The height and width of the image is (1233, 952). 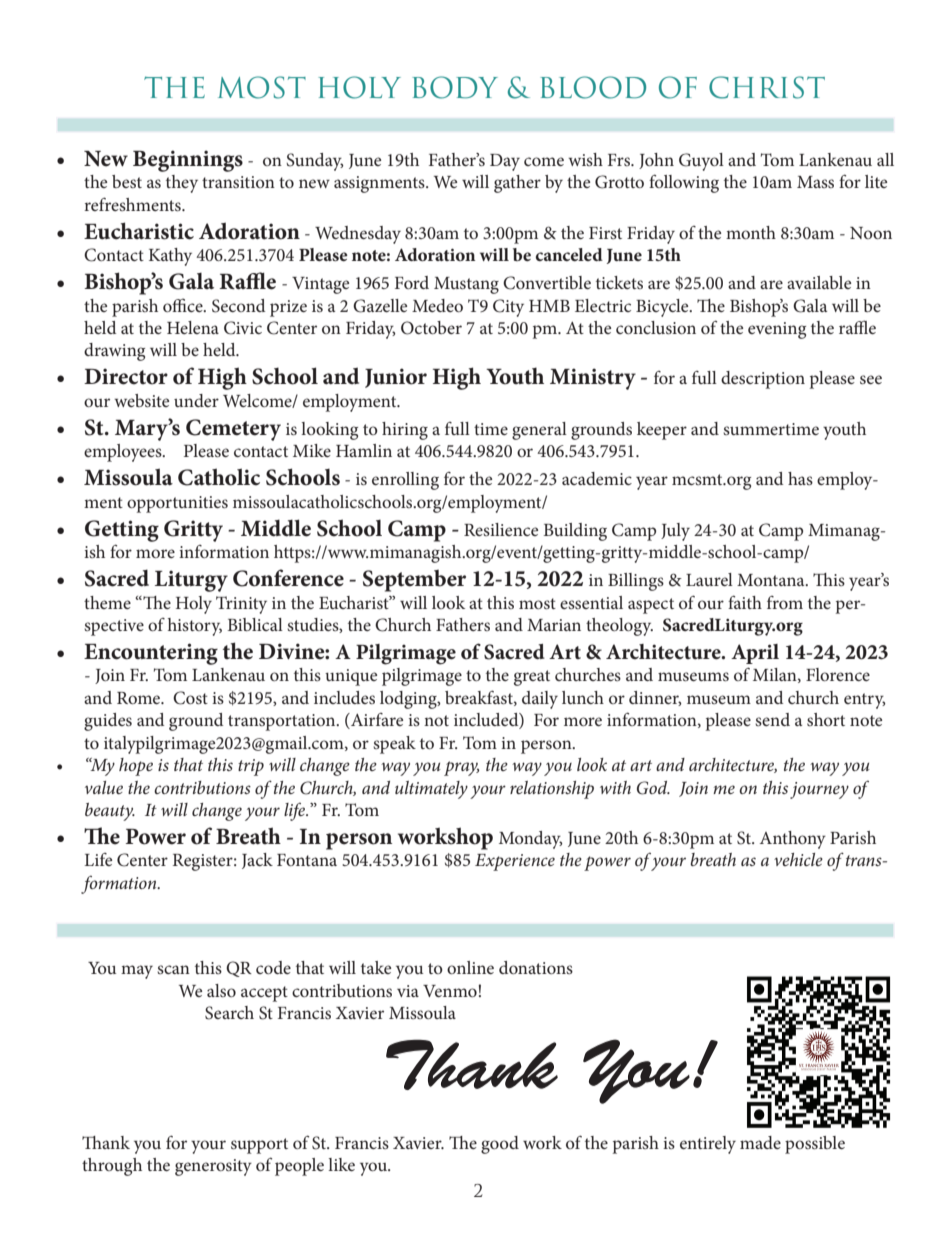 I want to click on City, so click(x=508, y=308).
